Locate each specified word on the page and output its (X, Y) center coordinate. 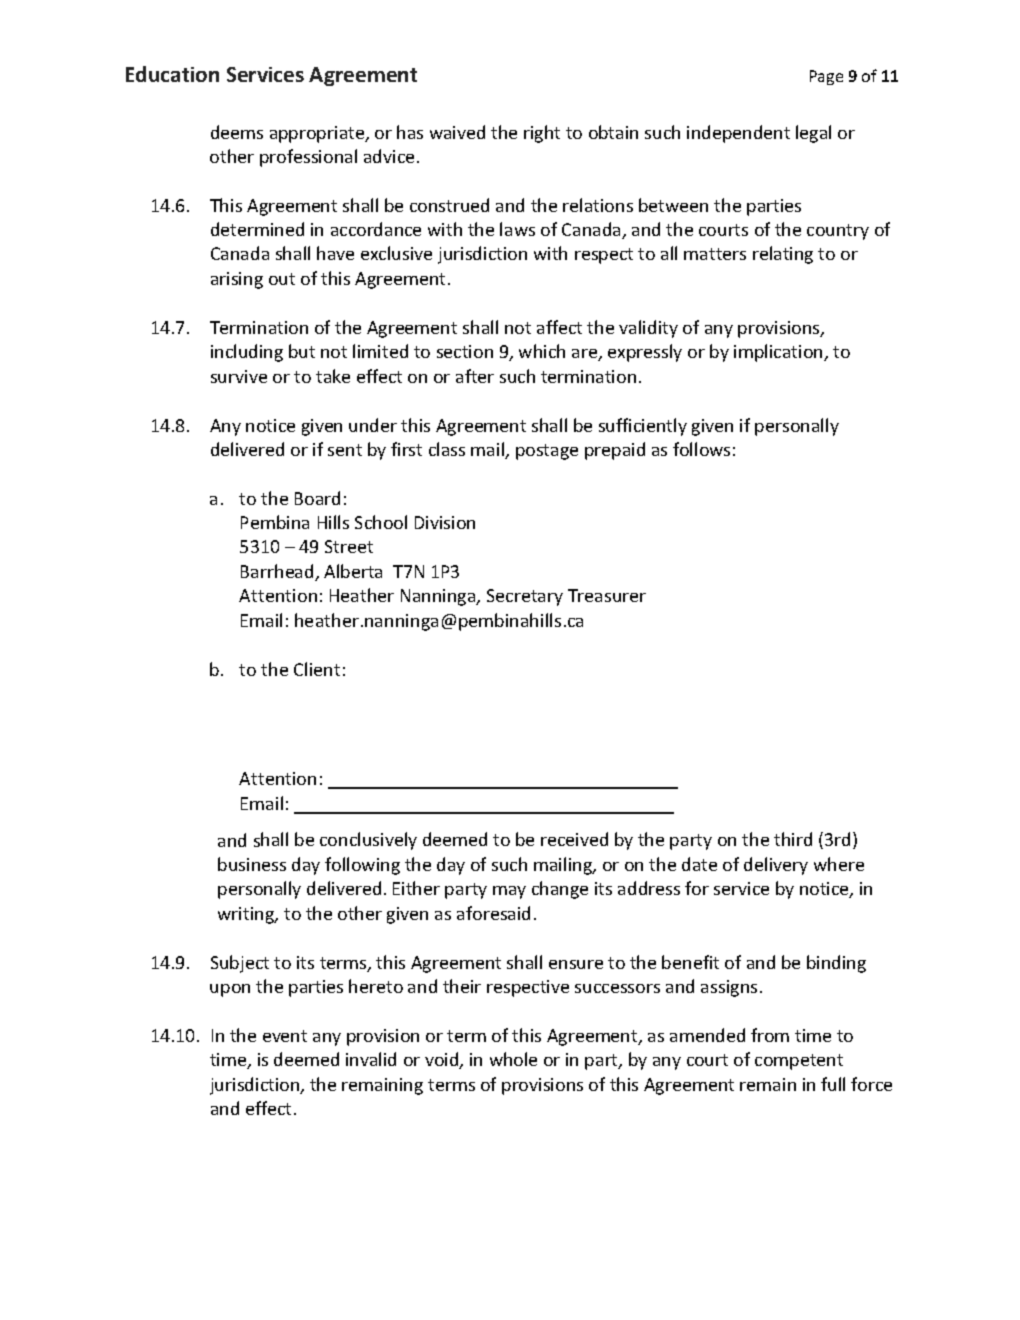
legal (813, 134)
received (574, 839)
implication (779, 353)
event (285, 1036)
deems (237, 132)
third (793, 839)
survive (239, 376)
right (542, 134)
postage (547, 452)
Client (317, 669)
